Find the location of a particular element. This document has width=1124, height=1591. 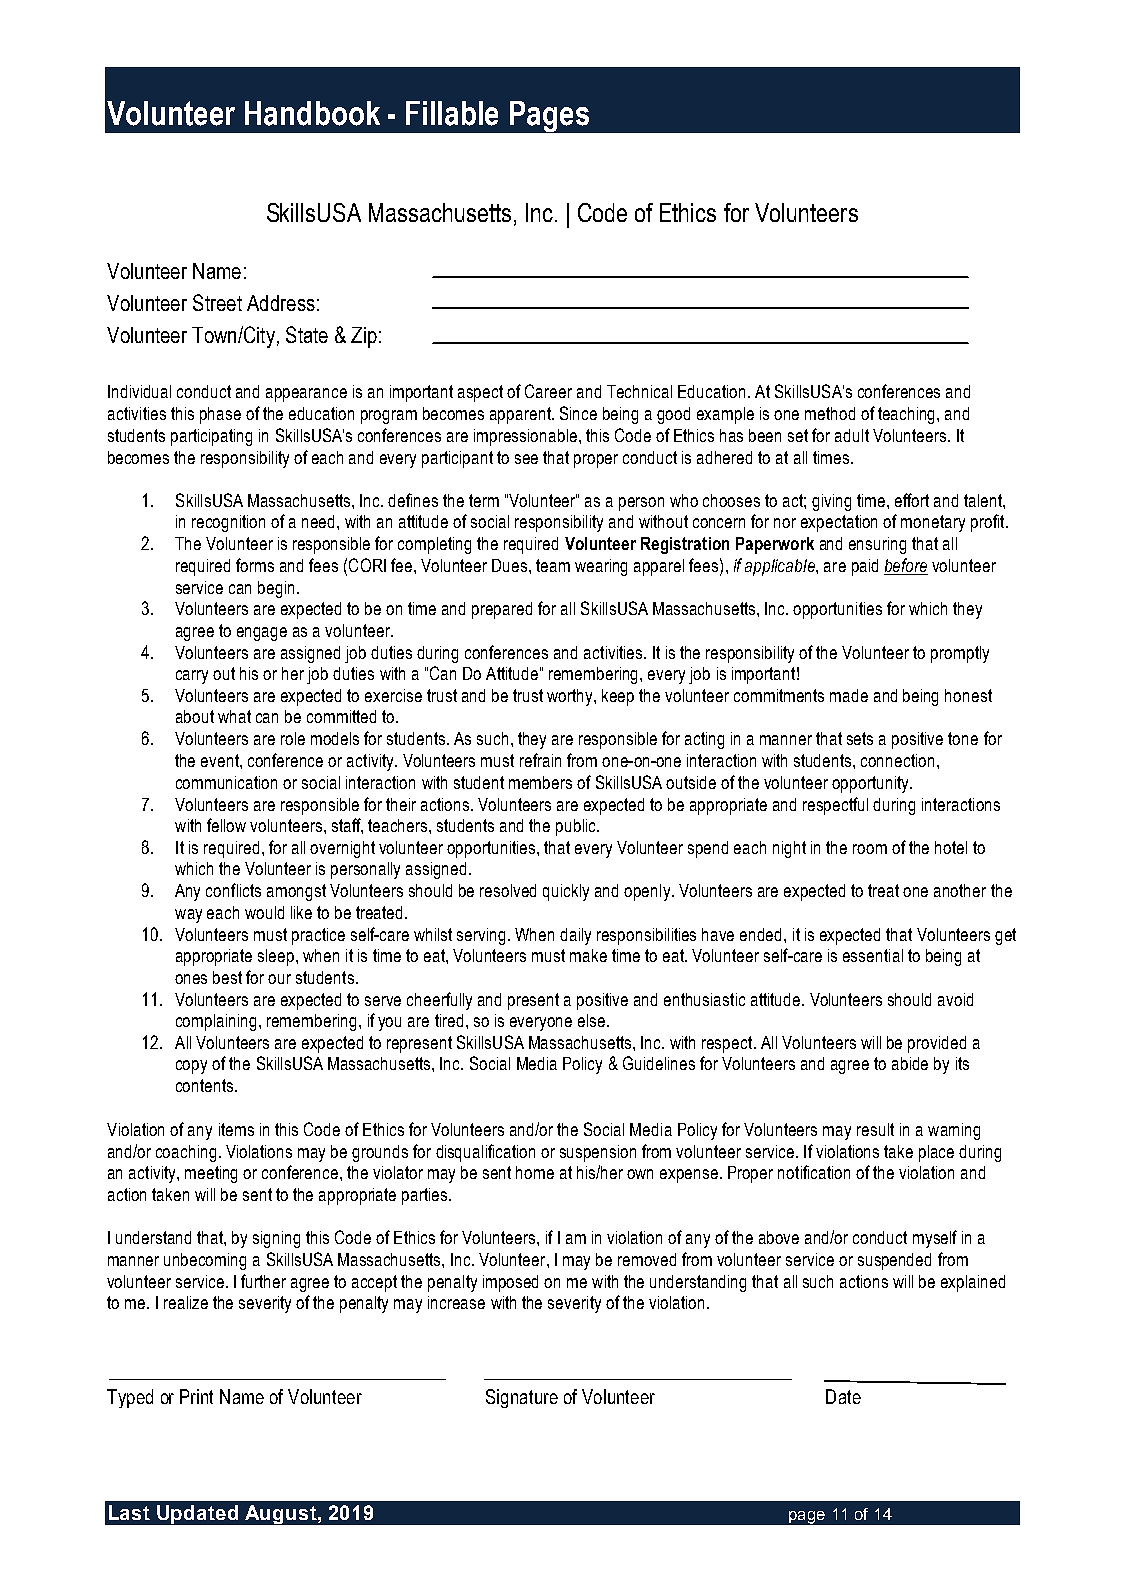

Signature is located at coordinates (522, 1398).
